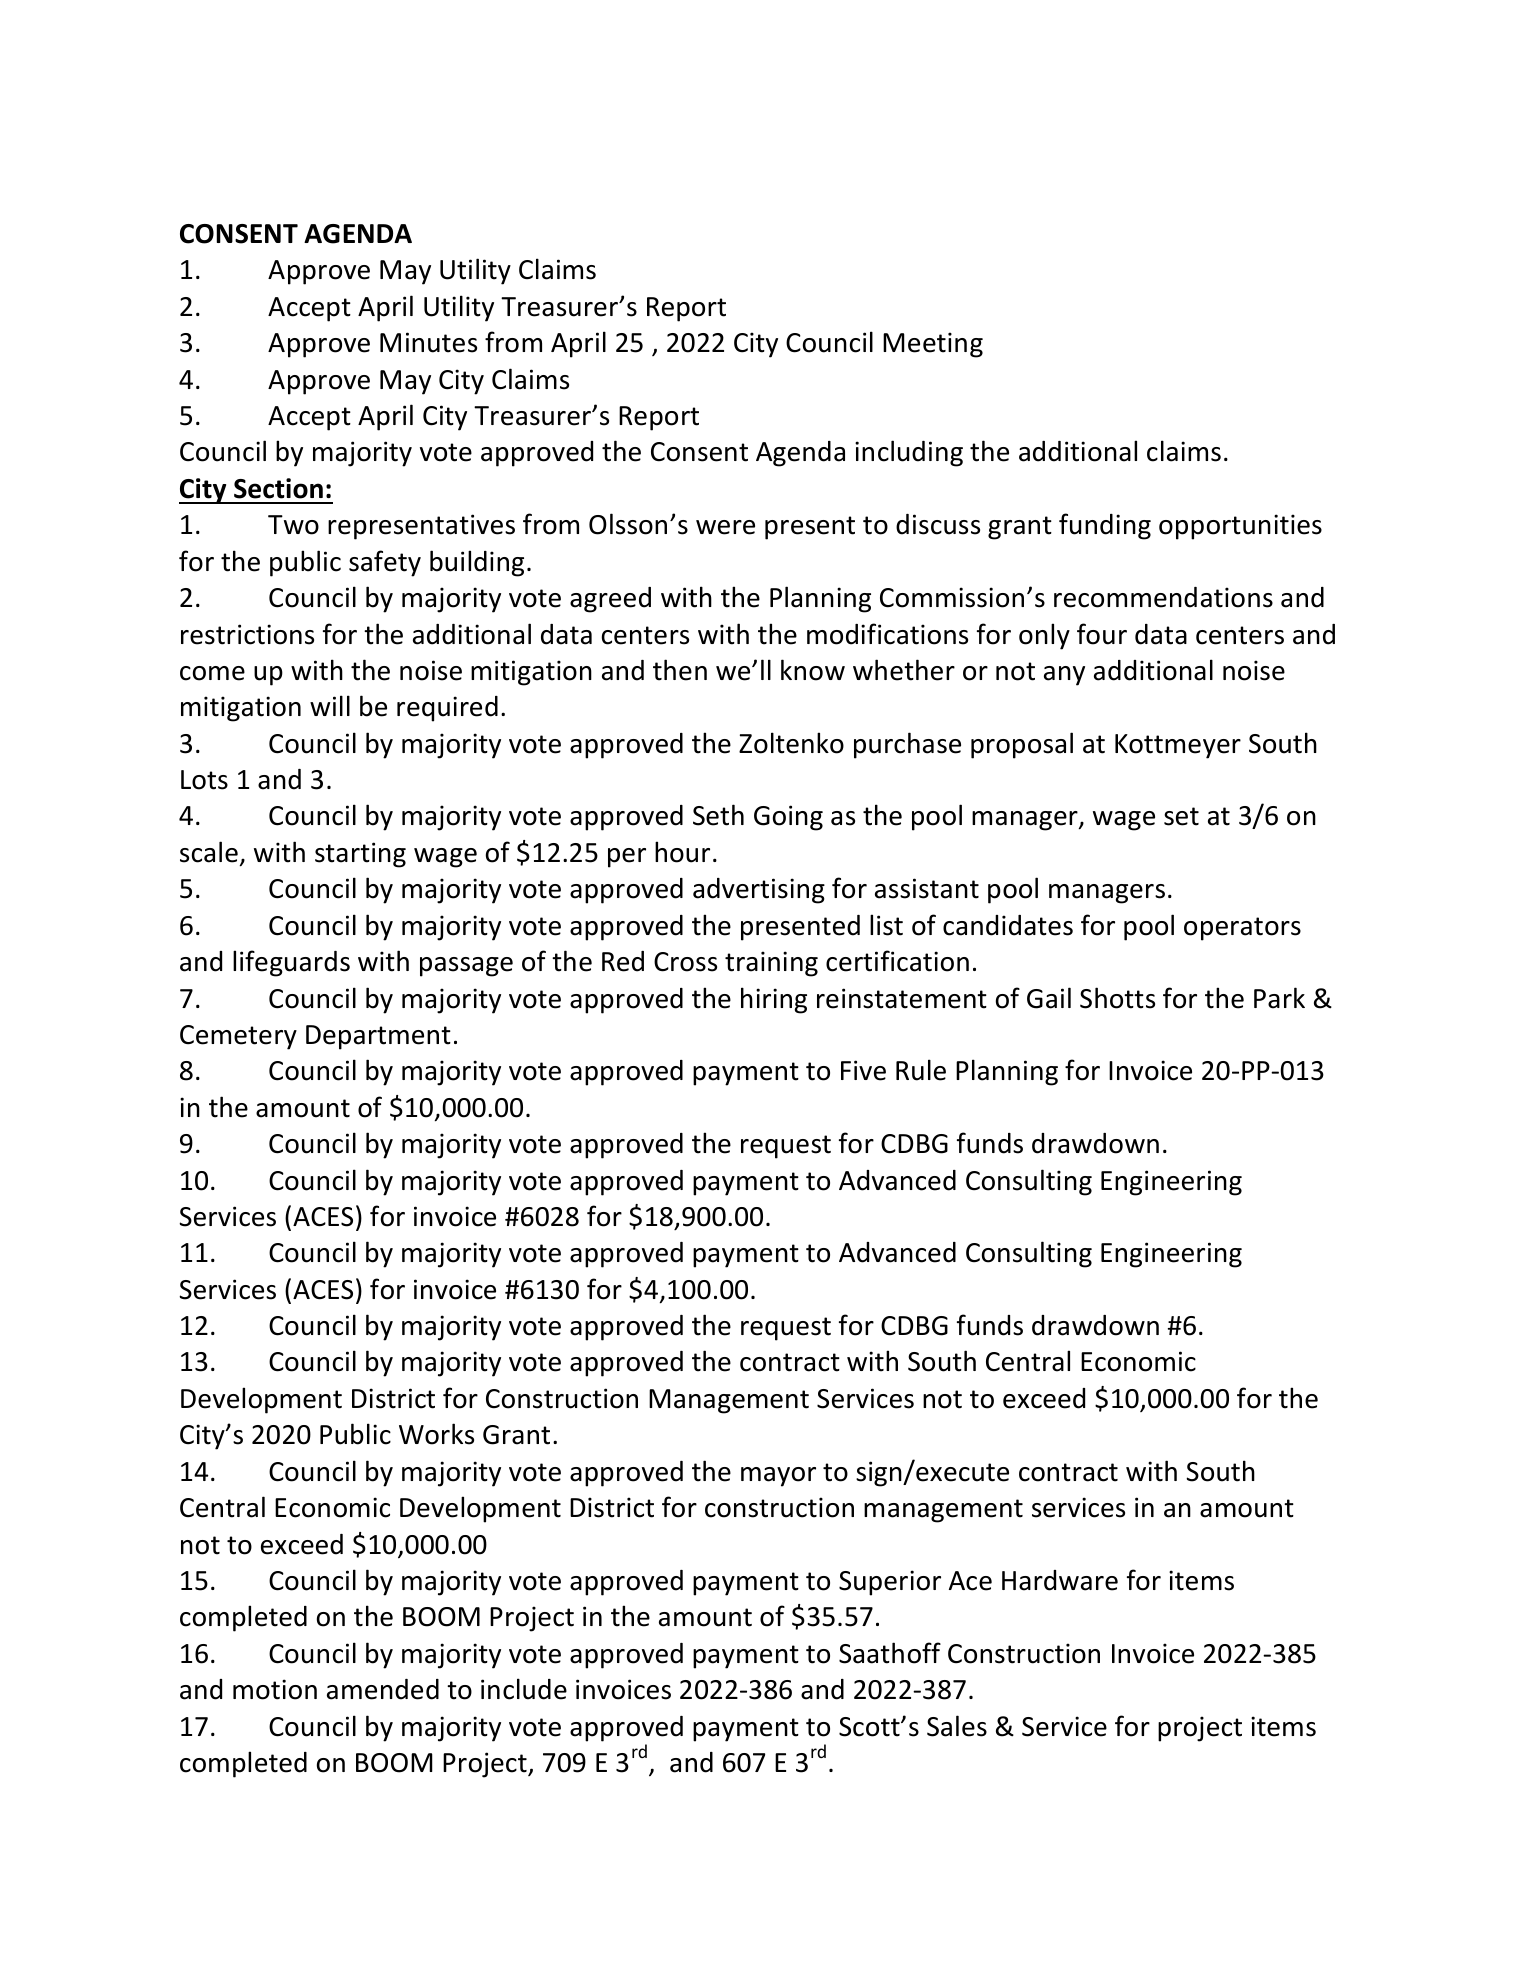  Describe the element at coordinates (378, 1037) in the document. I see `Department` at that location.
